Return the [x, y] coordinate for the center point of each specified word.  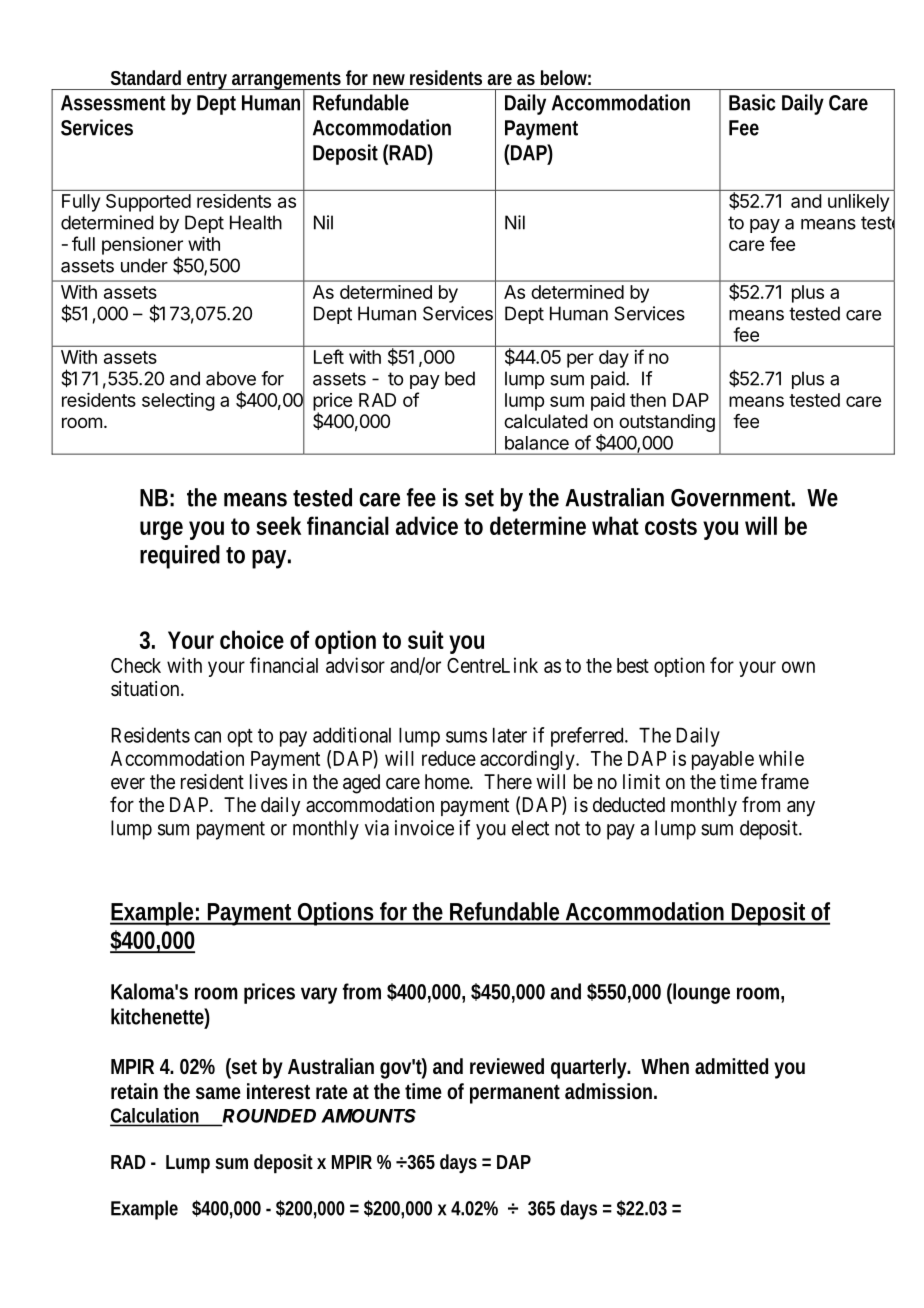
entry [206, 81]
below [564, 77]
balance [537, 443]
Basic [752, 102]
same [218, 1093]
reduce [449, 758]
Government [731, 498]
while [781, 758]
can [207, 737]
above [231, 378]
